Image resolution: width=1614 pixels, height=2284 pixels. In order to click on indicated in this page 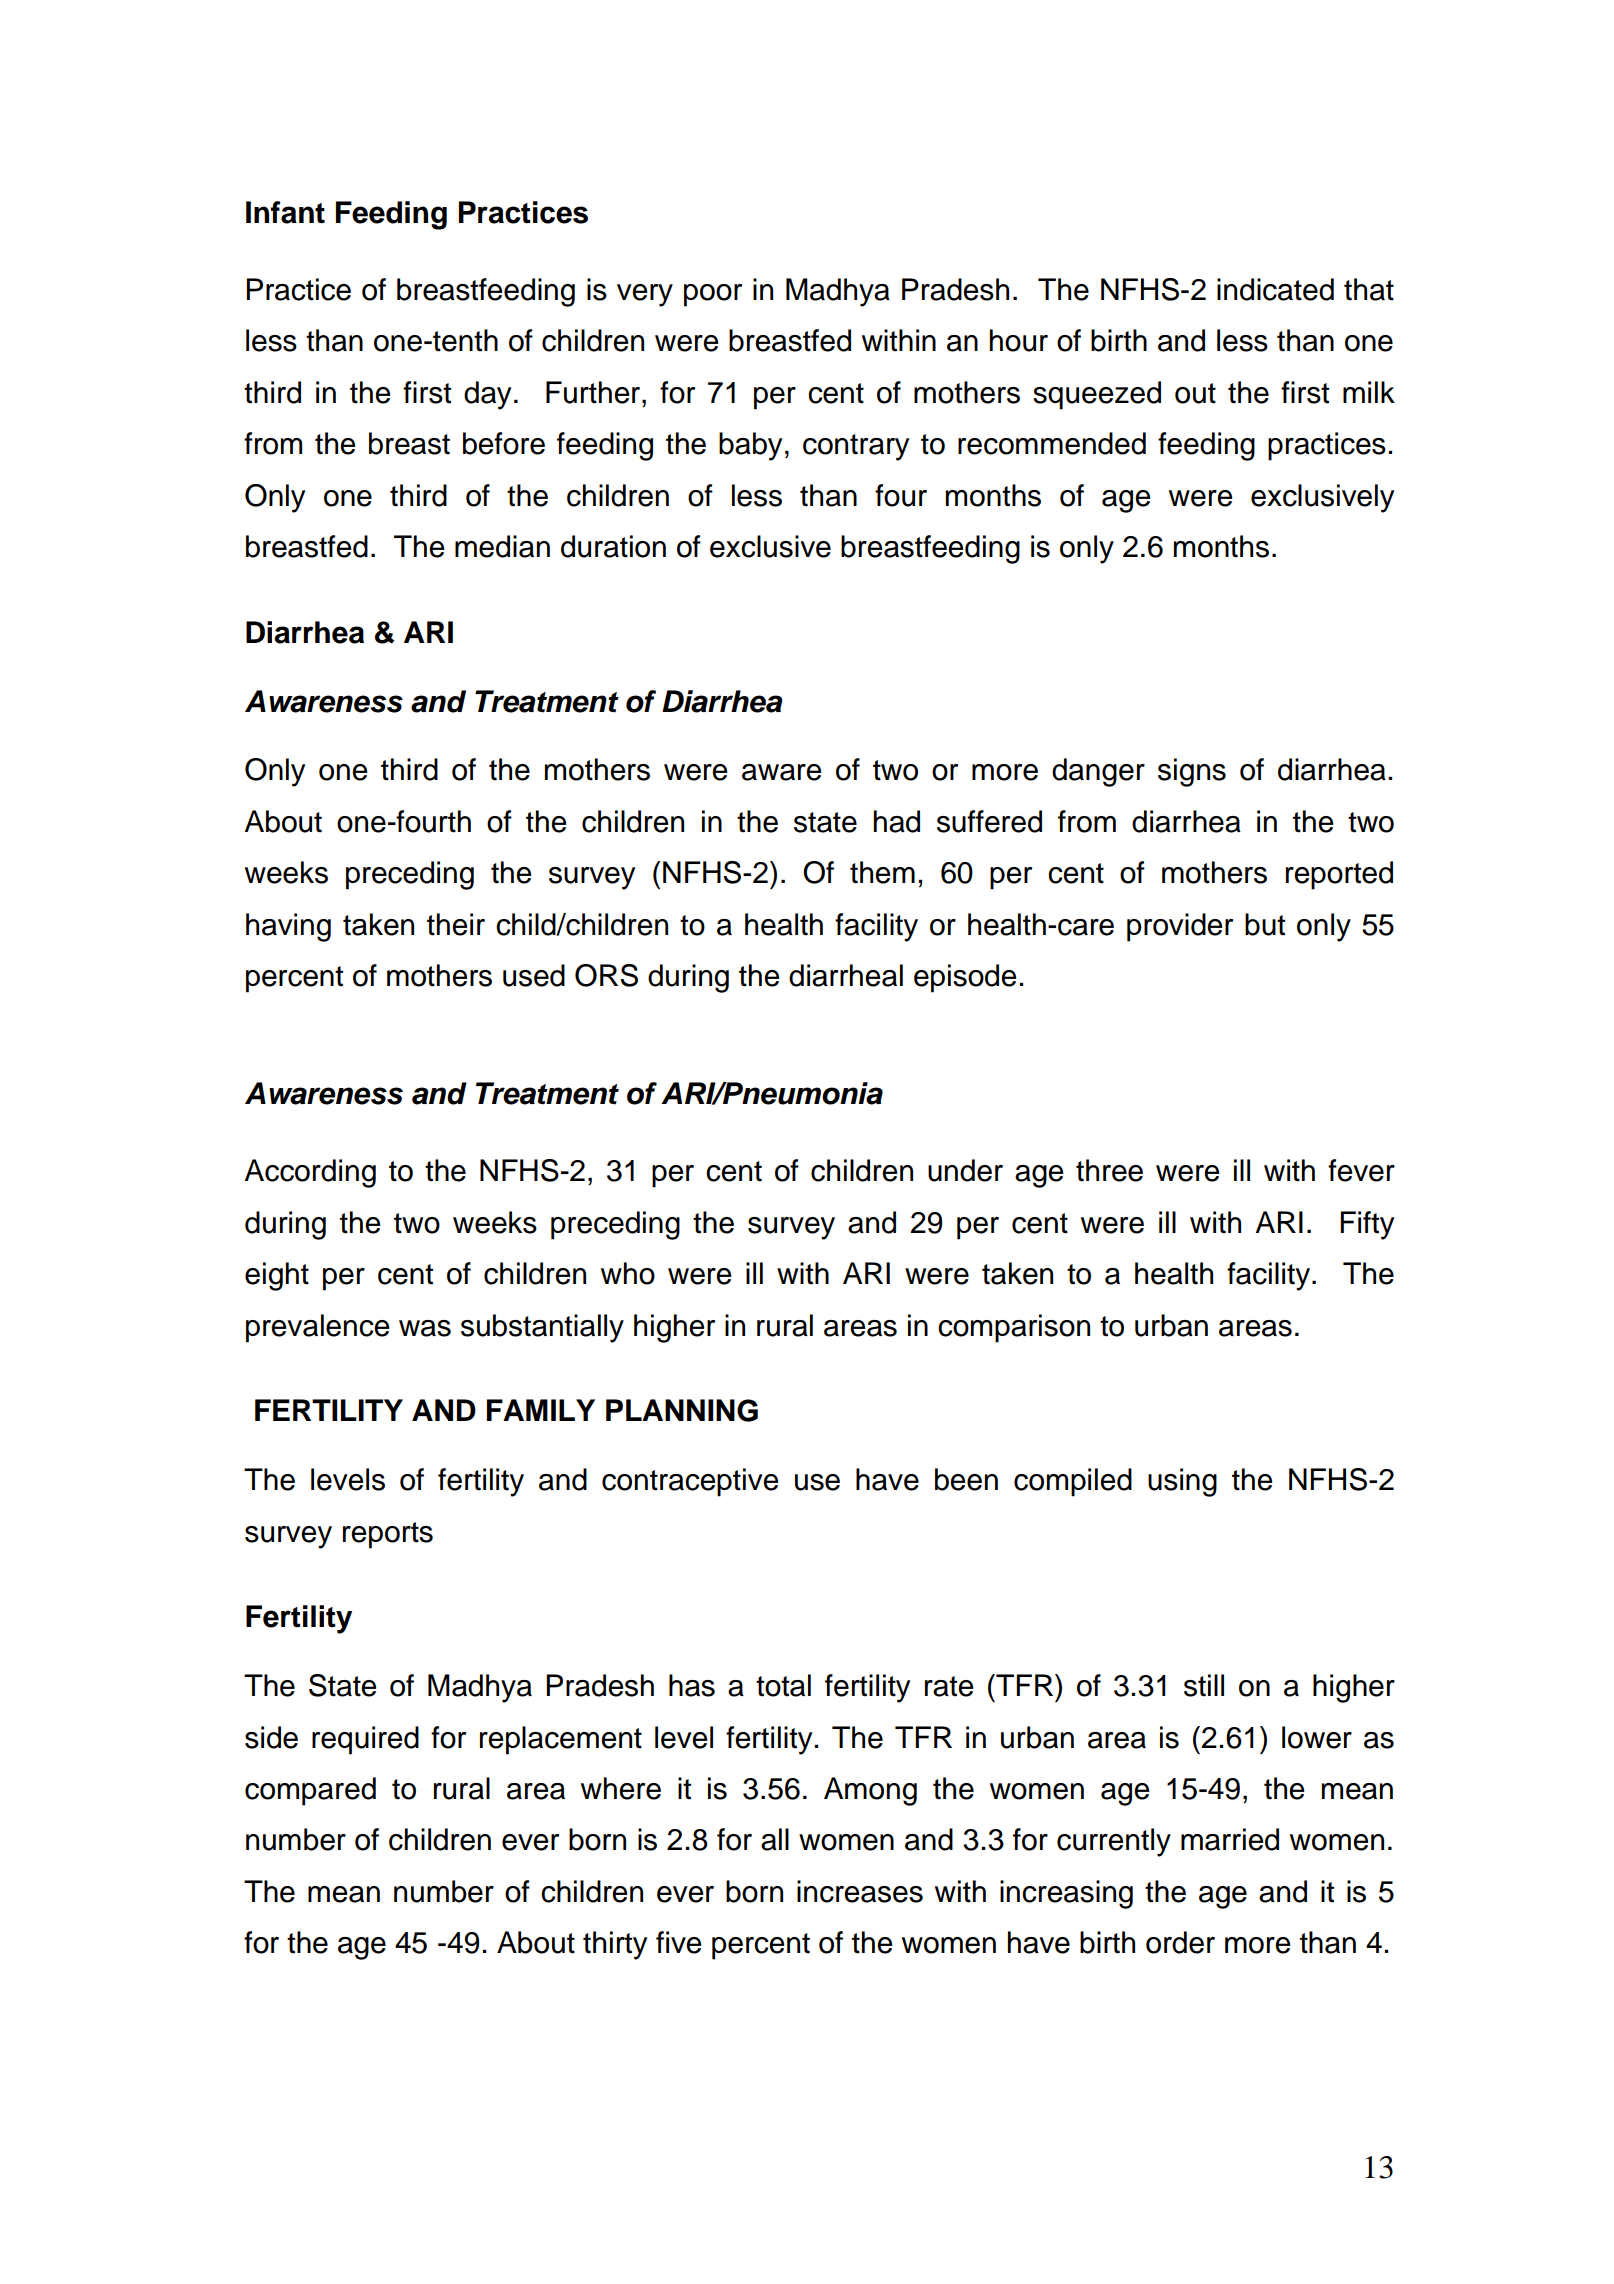, I will do `click(1275, 289)`.
